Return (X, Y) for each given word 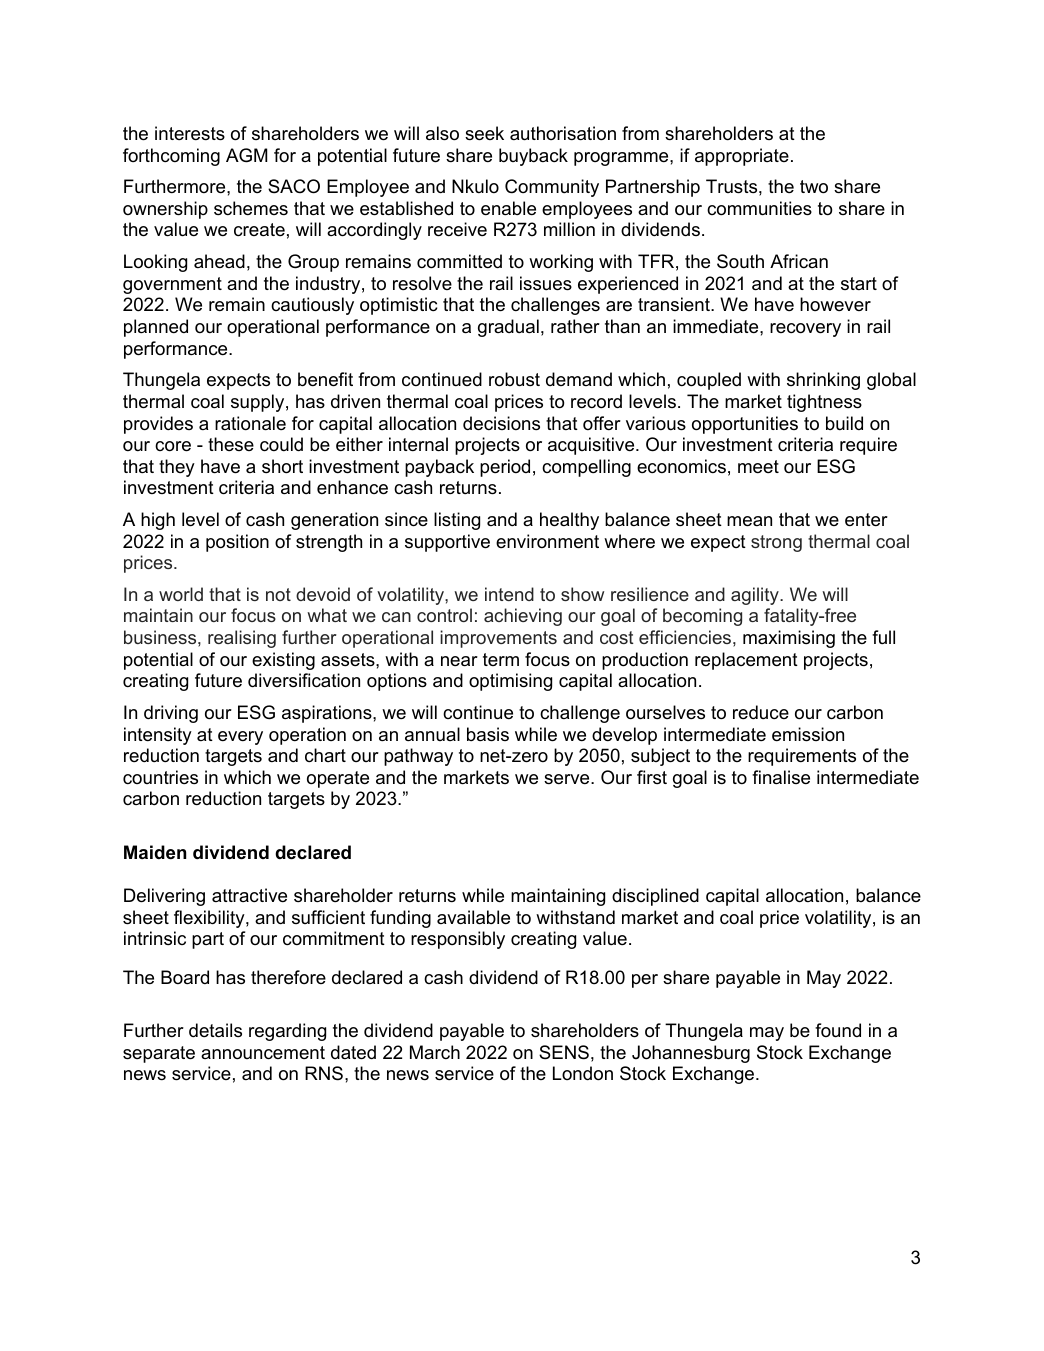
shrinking (823, 381)
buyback (533, 157)
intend (509, 594)
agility (756, 596)
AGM (246, 155)
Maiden (155, 852)
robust (514, 379)
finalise (781, 777)
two (814, 187)
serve (568, 779)
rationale (250, 423)
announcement (263, 1053)
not (278, 594)
